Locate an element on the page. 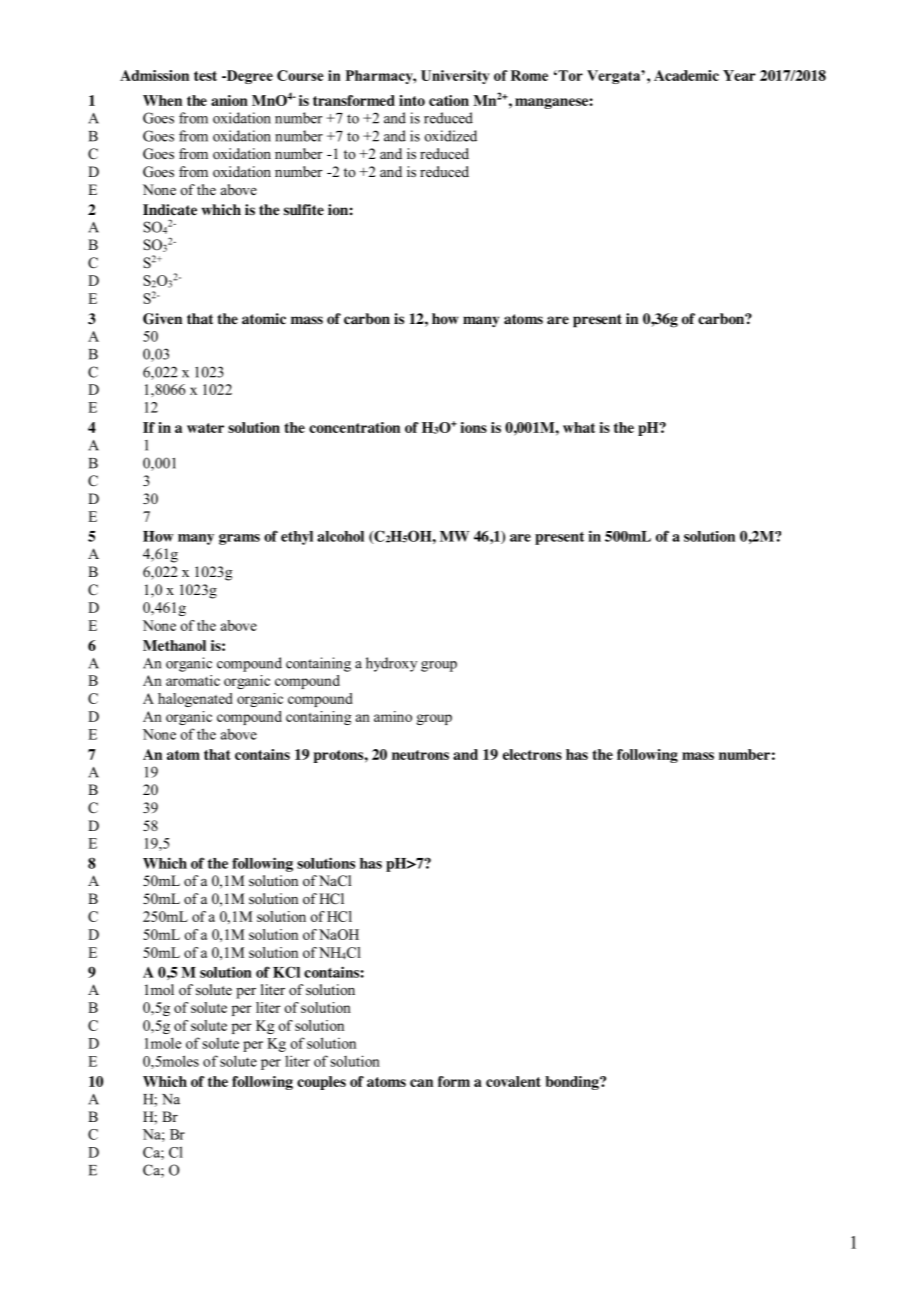 The width and height of the document is (924, 1308). can is located at coordinates (421, 1083).
